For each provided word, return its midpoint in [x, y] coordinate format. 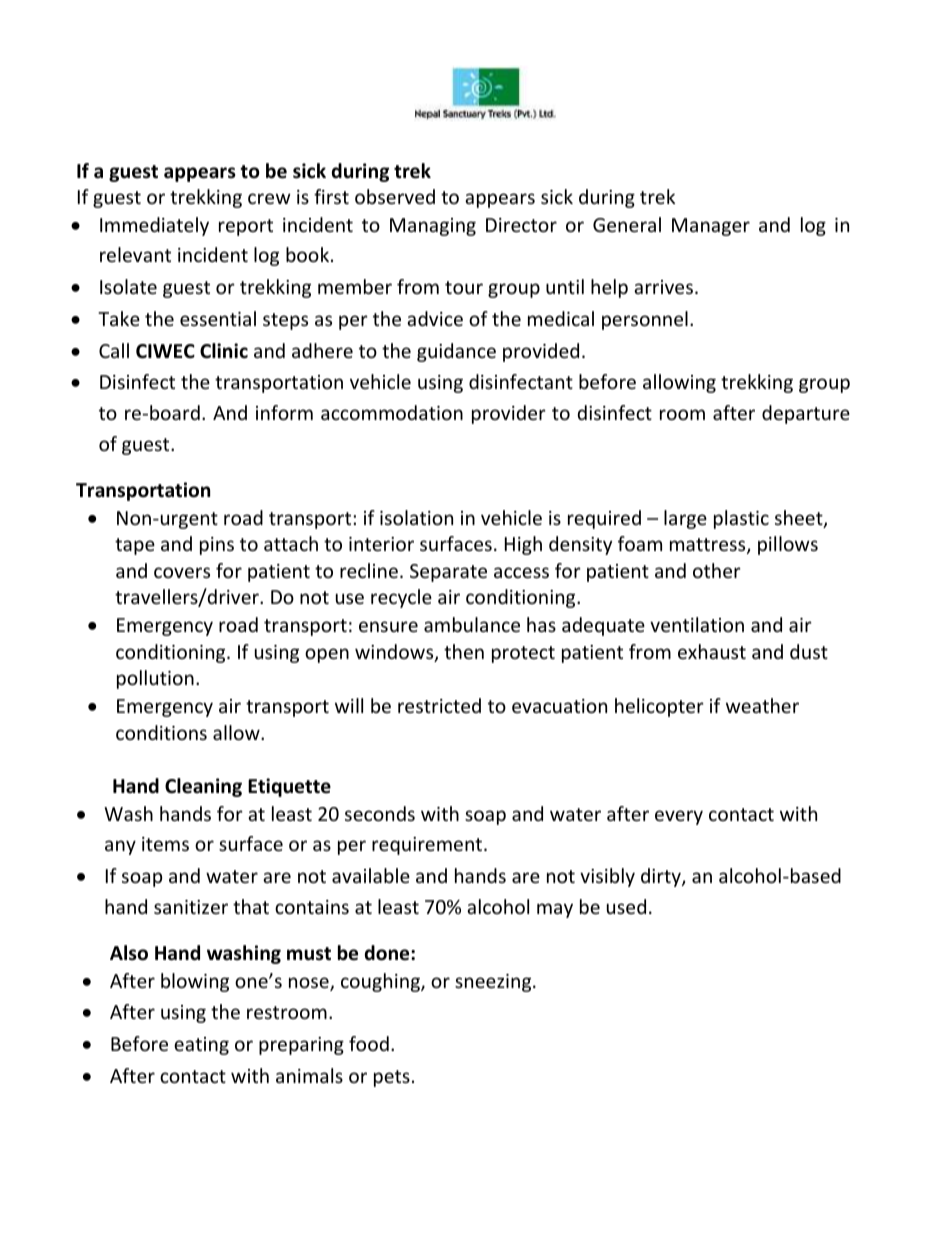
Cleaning [203, 787]
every [679, 817]
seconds [380, 813]
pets [392, 1078]
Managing [433, 227]
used [626, 906]
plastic [741, 519]
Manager [711, 227]
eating [201, 1046]
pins [217, 546]
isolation [416, 517]
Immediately [154, 226]
